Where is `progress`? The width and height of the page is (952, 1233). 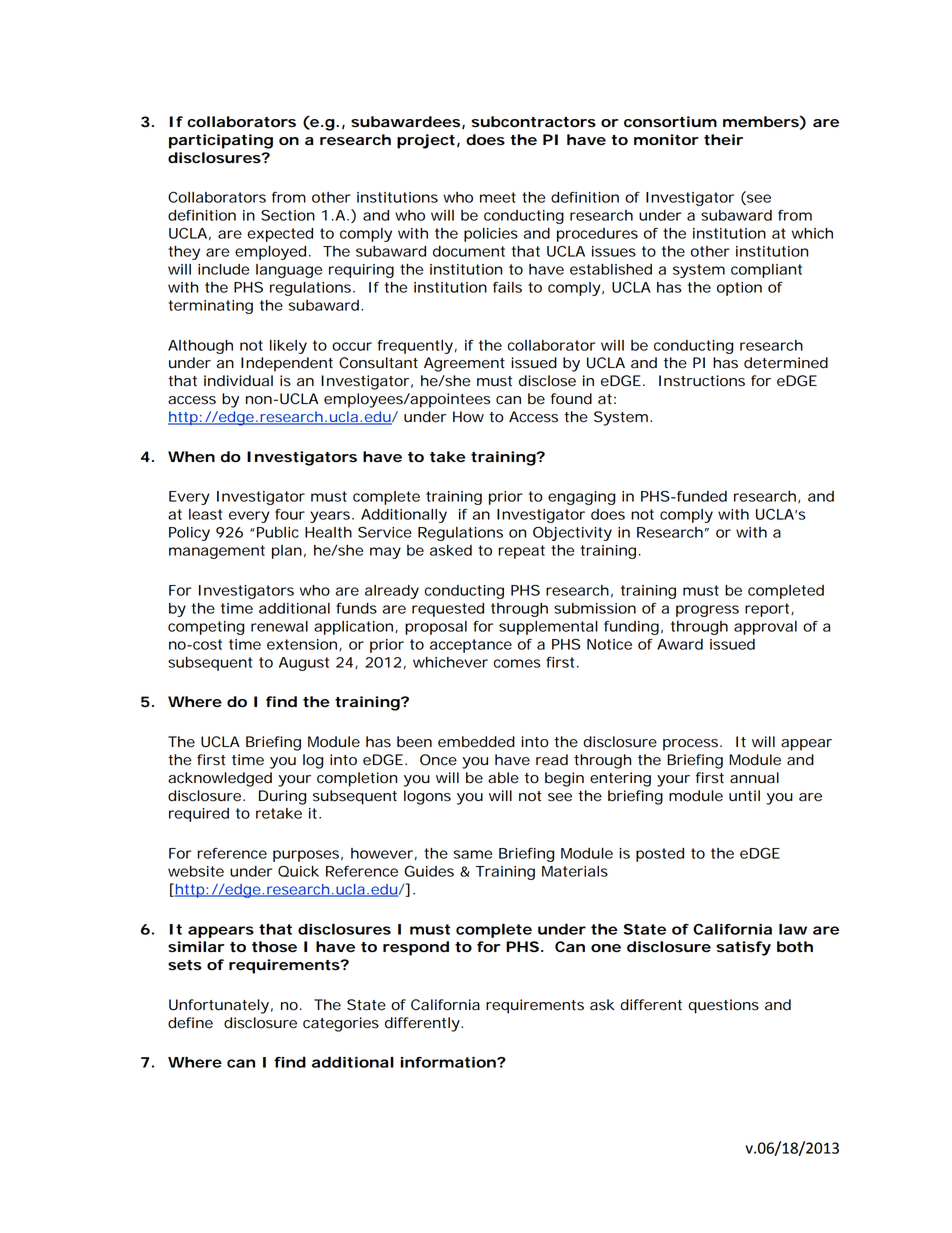
progress is located at coordinates (707, 611).
